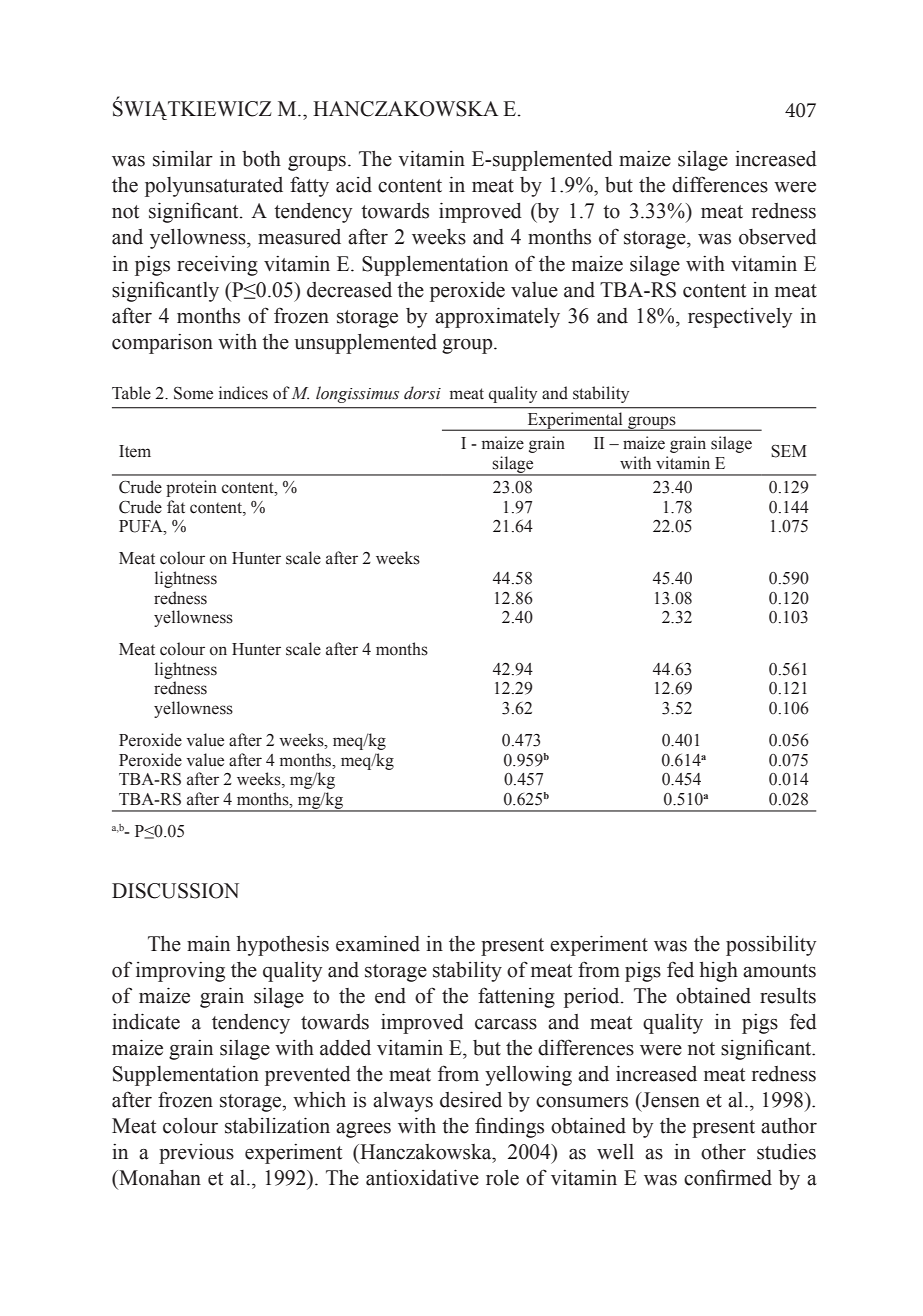  What do you see at coordinates (789, 451) in the screenshot?
I see `SEM` at bounding box center [789, 451].
